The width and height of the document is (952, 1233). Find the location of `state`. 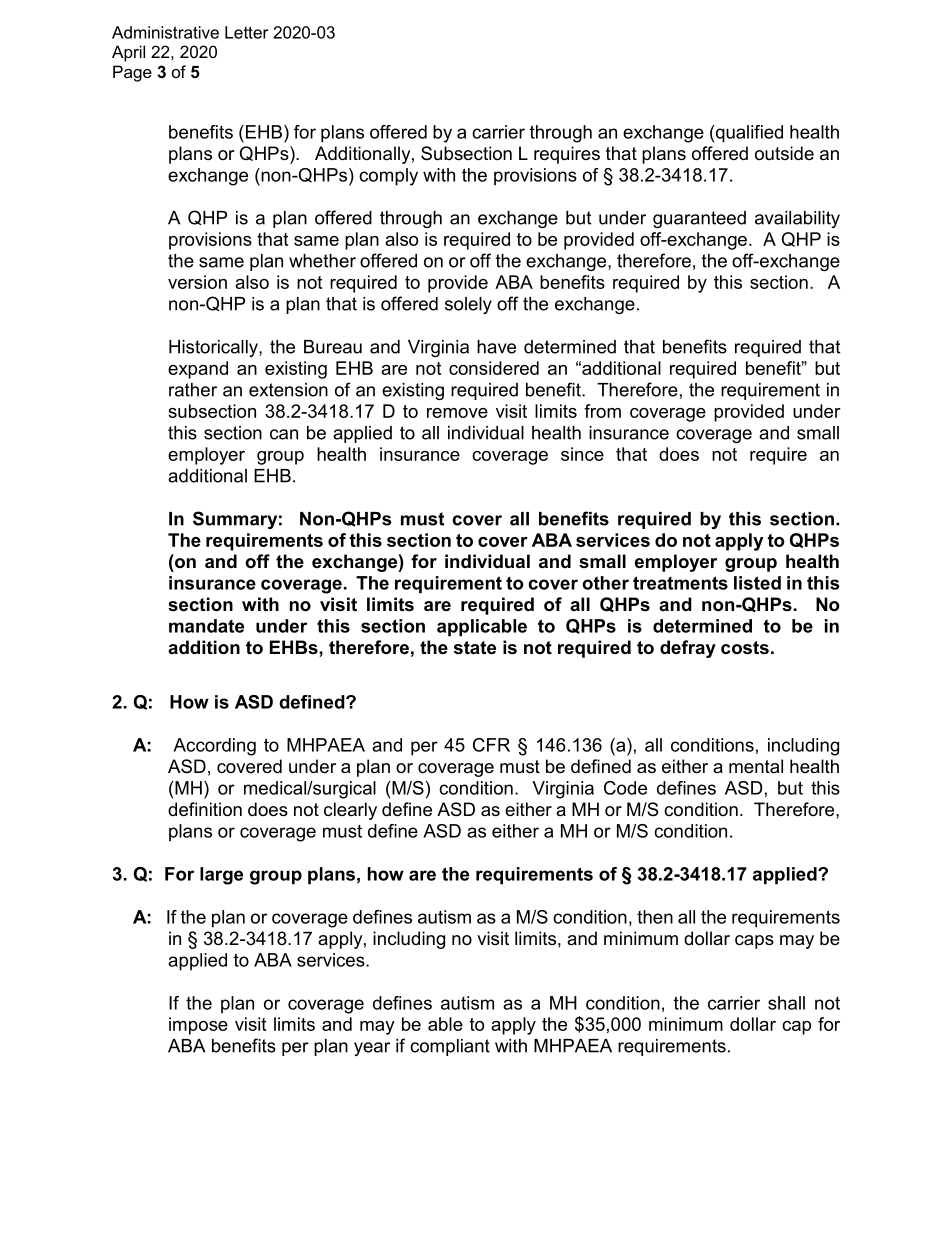

state is located at coordinates (475, 648).
